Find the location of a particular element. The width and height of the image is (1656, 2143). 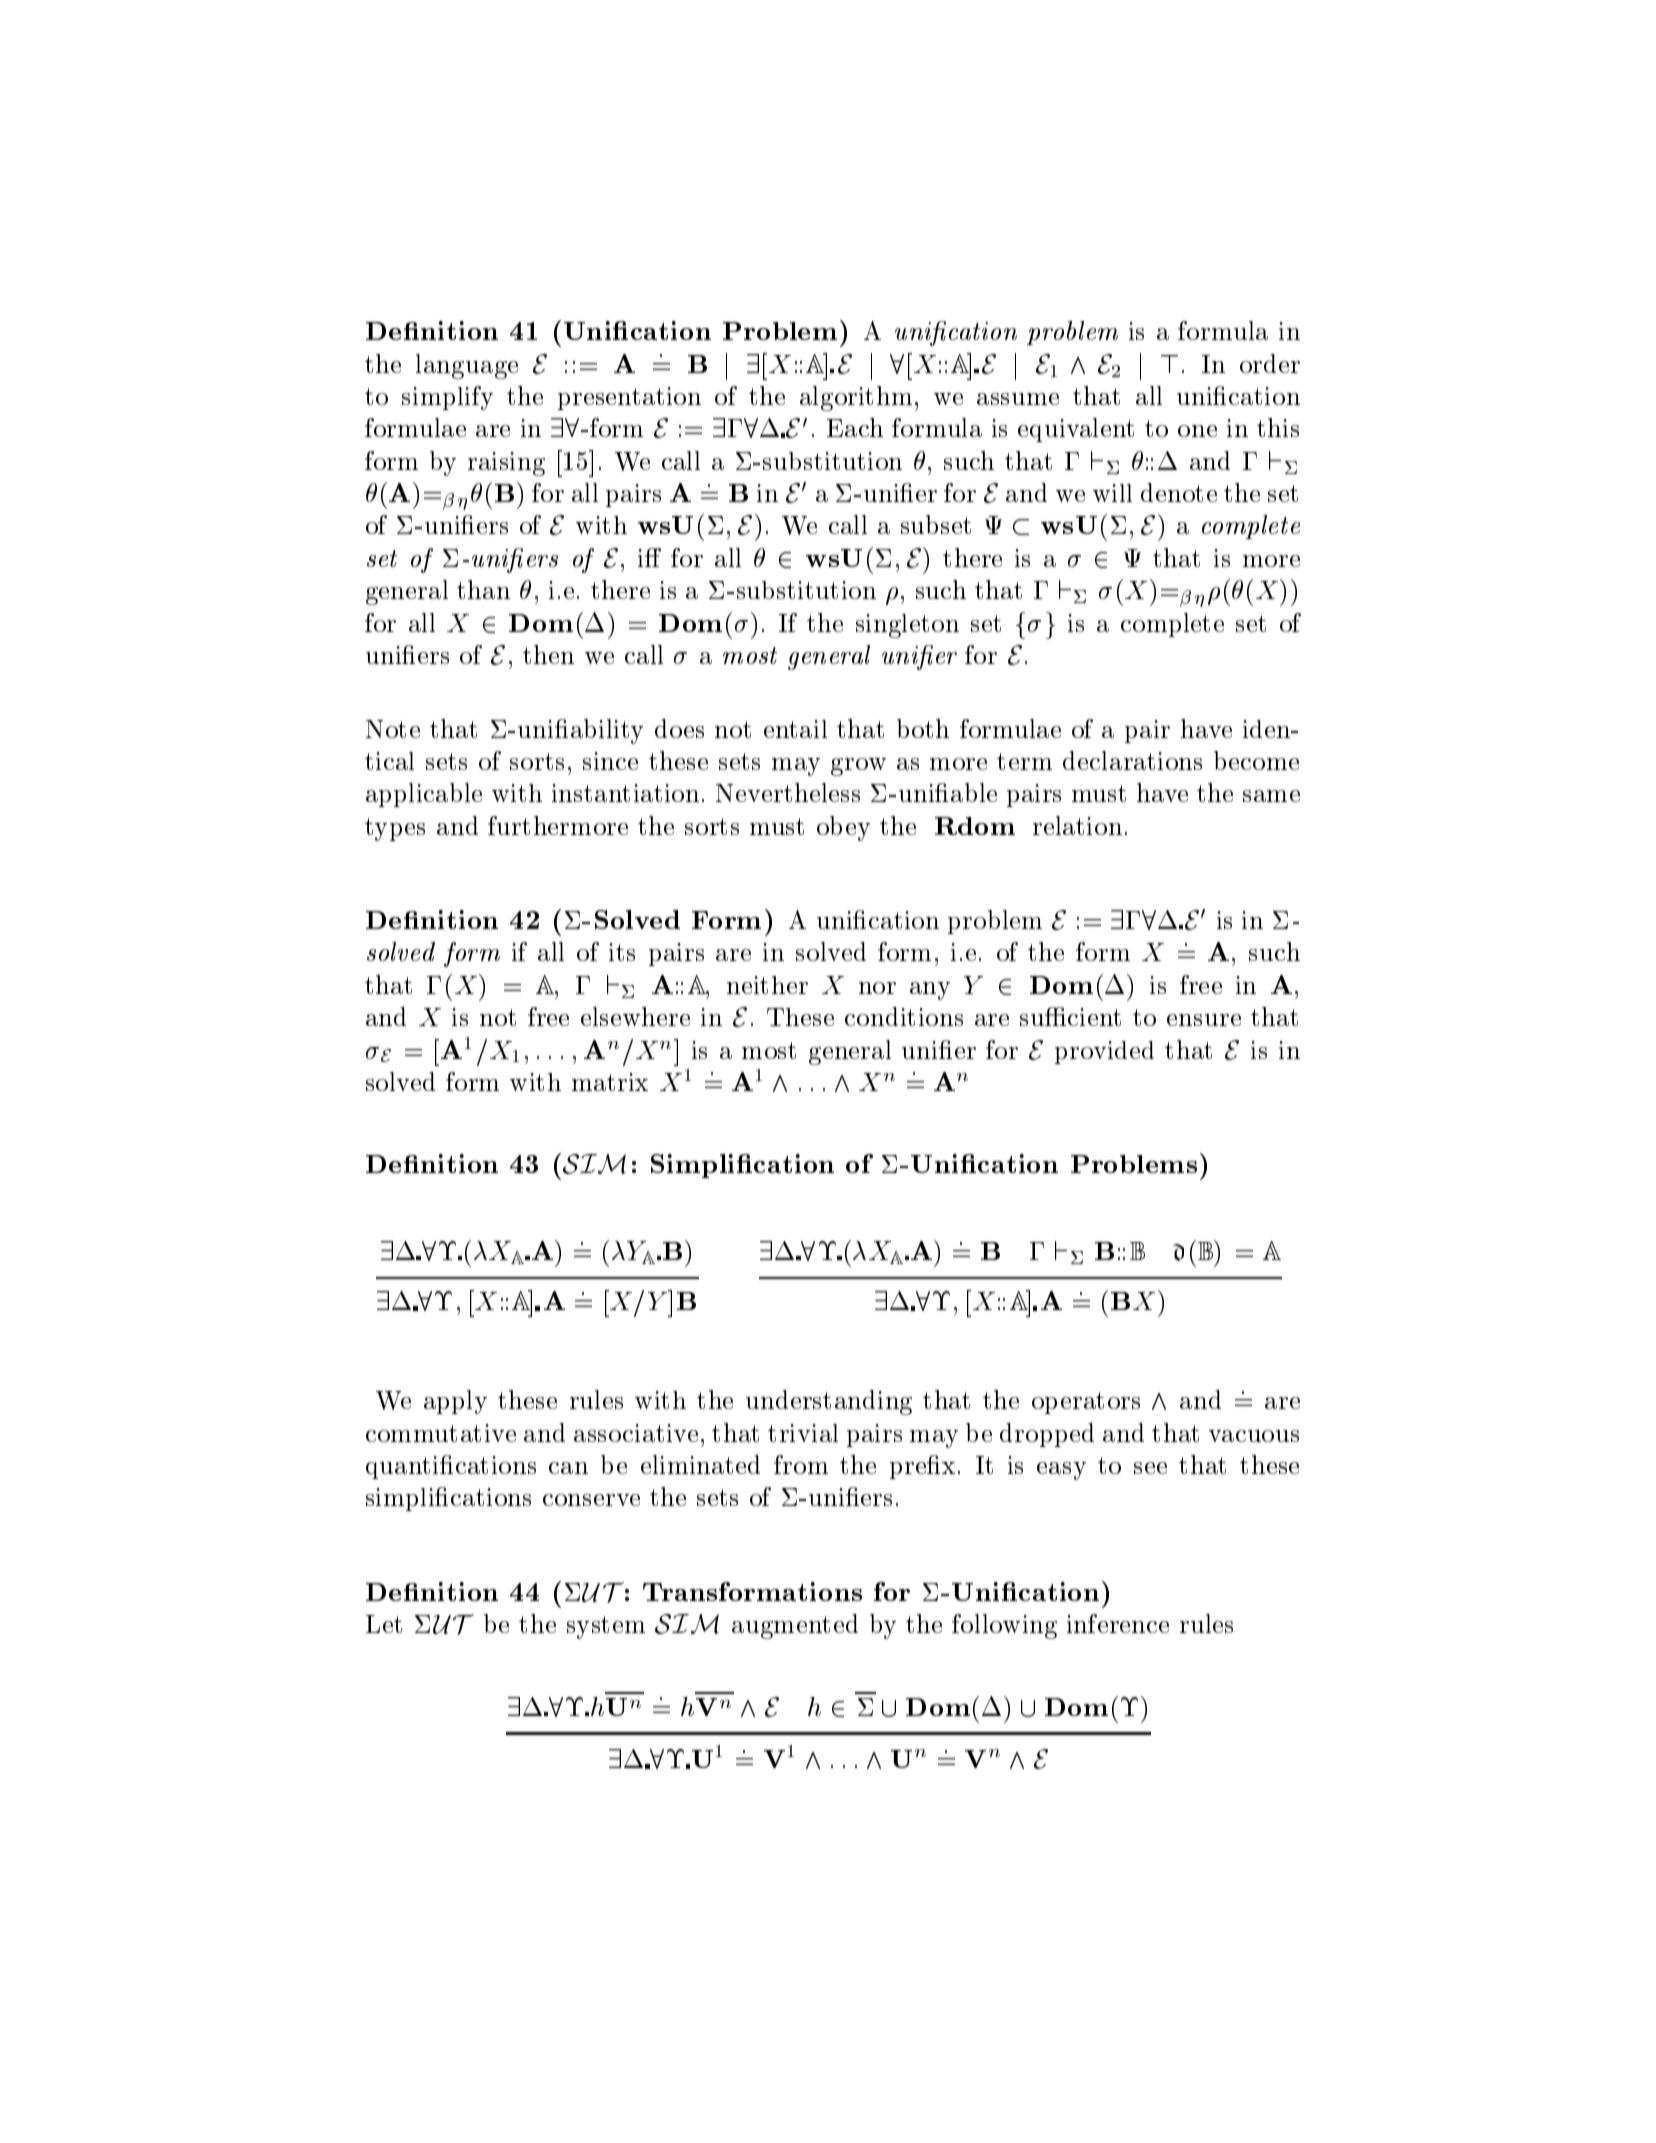

algorithm is located at coordinates (856, 398).
